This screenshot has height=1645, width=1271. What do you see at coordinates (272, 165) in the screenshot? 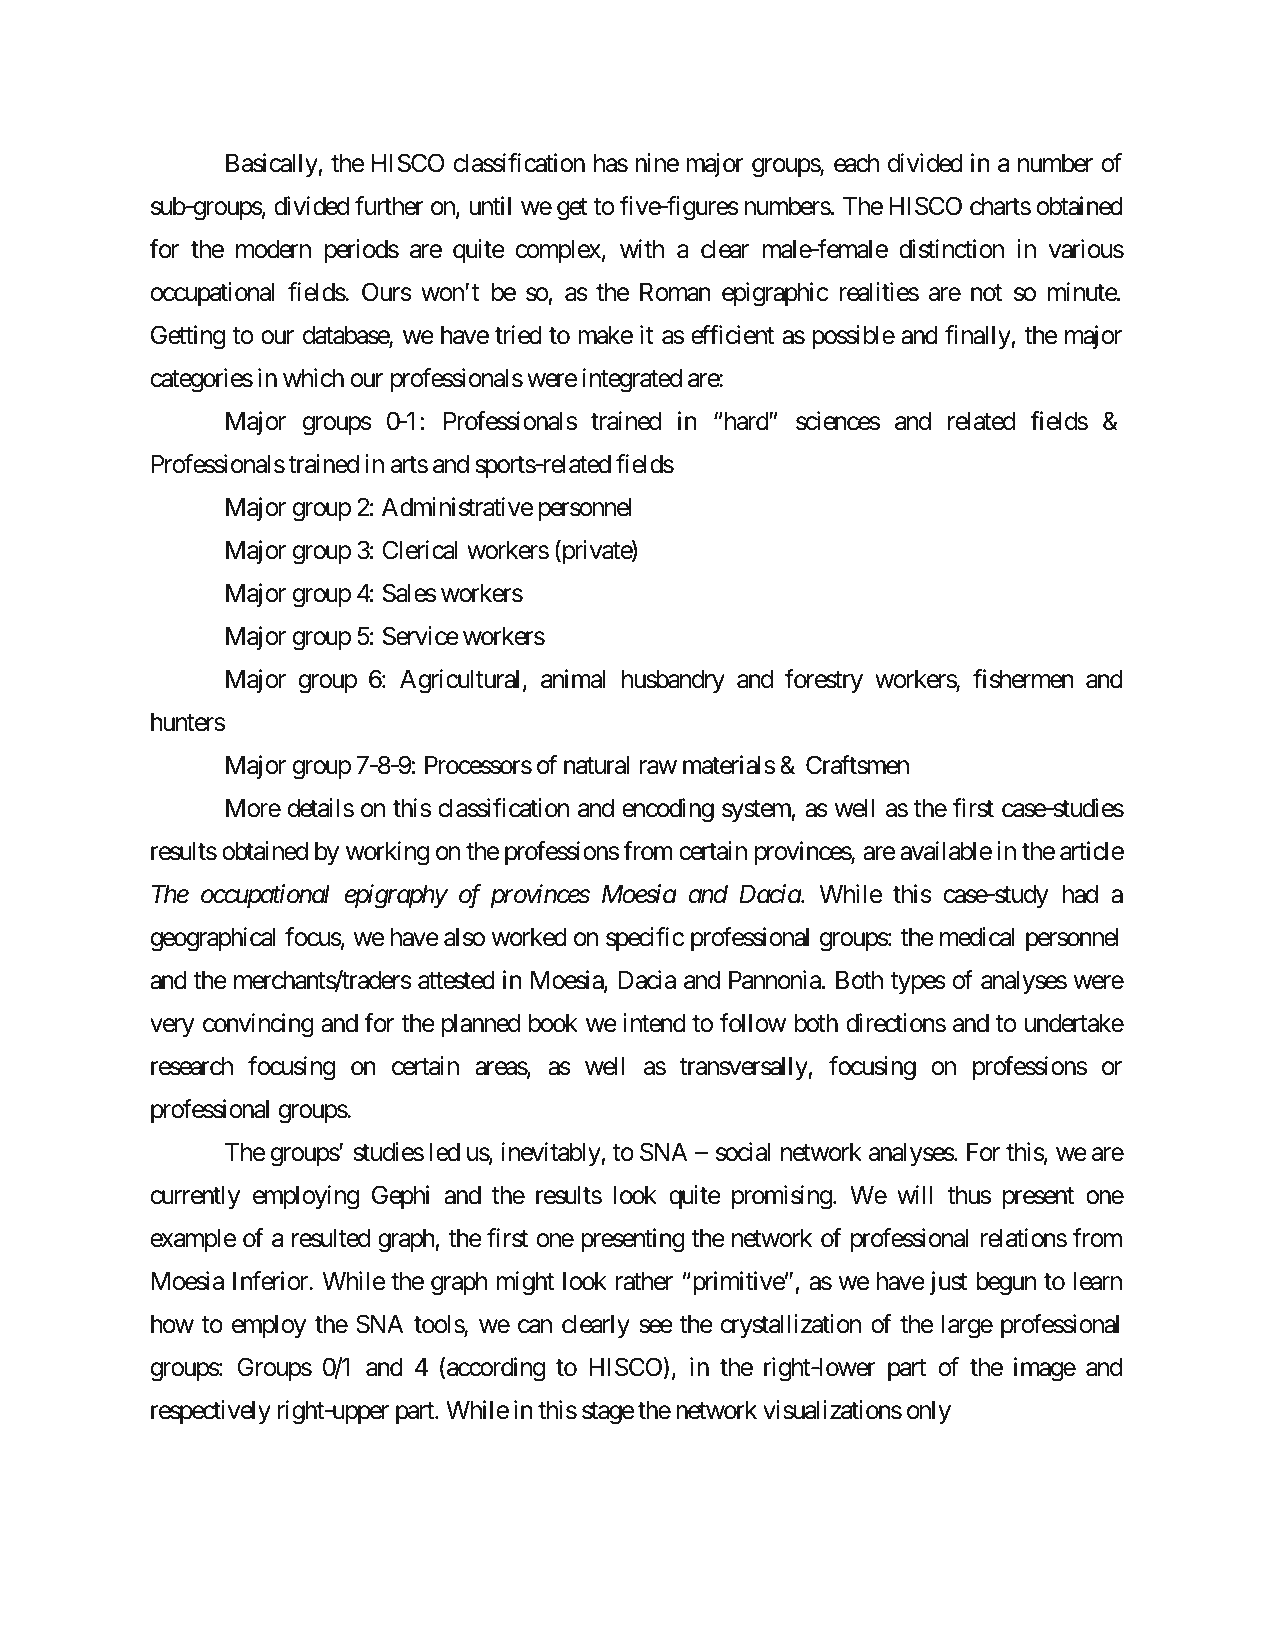
I see `Basically` at bounding box center [272, 165].
